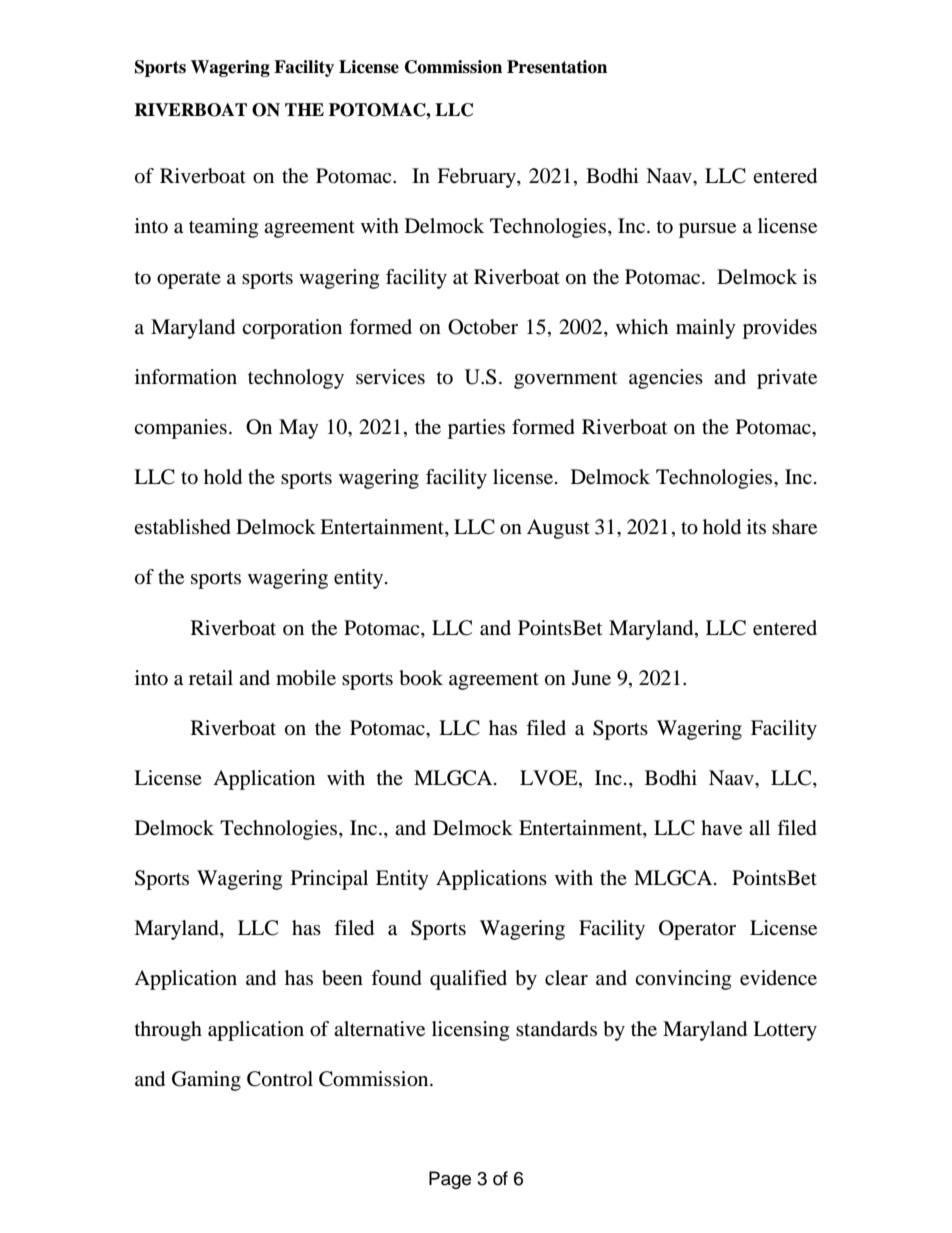 The width and height of the screenshot is (952, 1233). What do you see at coordinates (785, 1031) in the screenshot?
I see `Lottery` at bounding box center [785, 1031].
